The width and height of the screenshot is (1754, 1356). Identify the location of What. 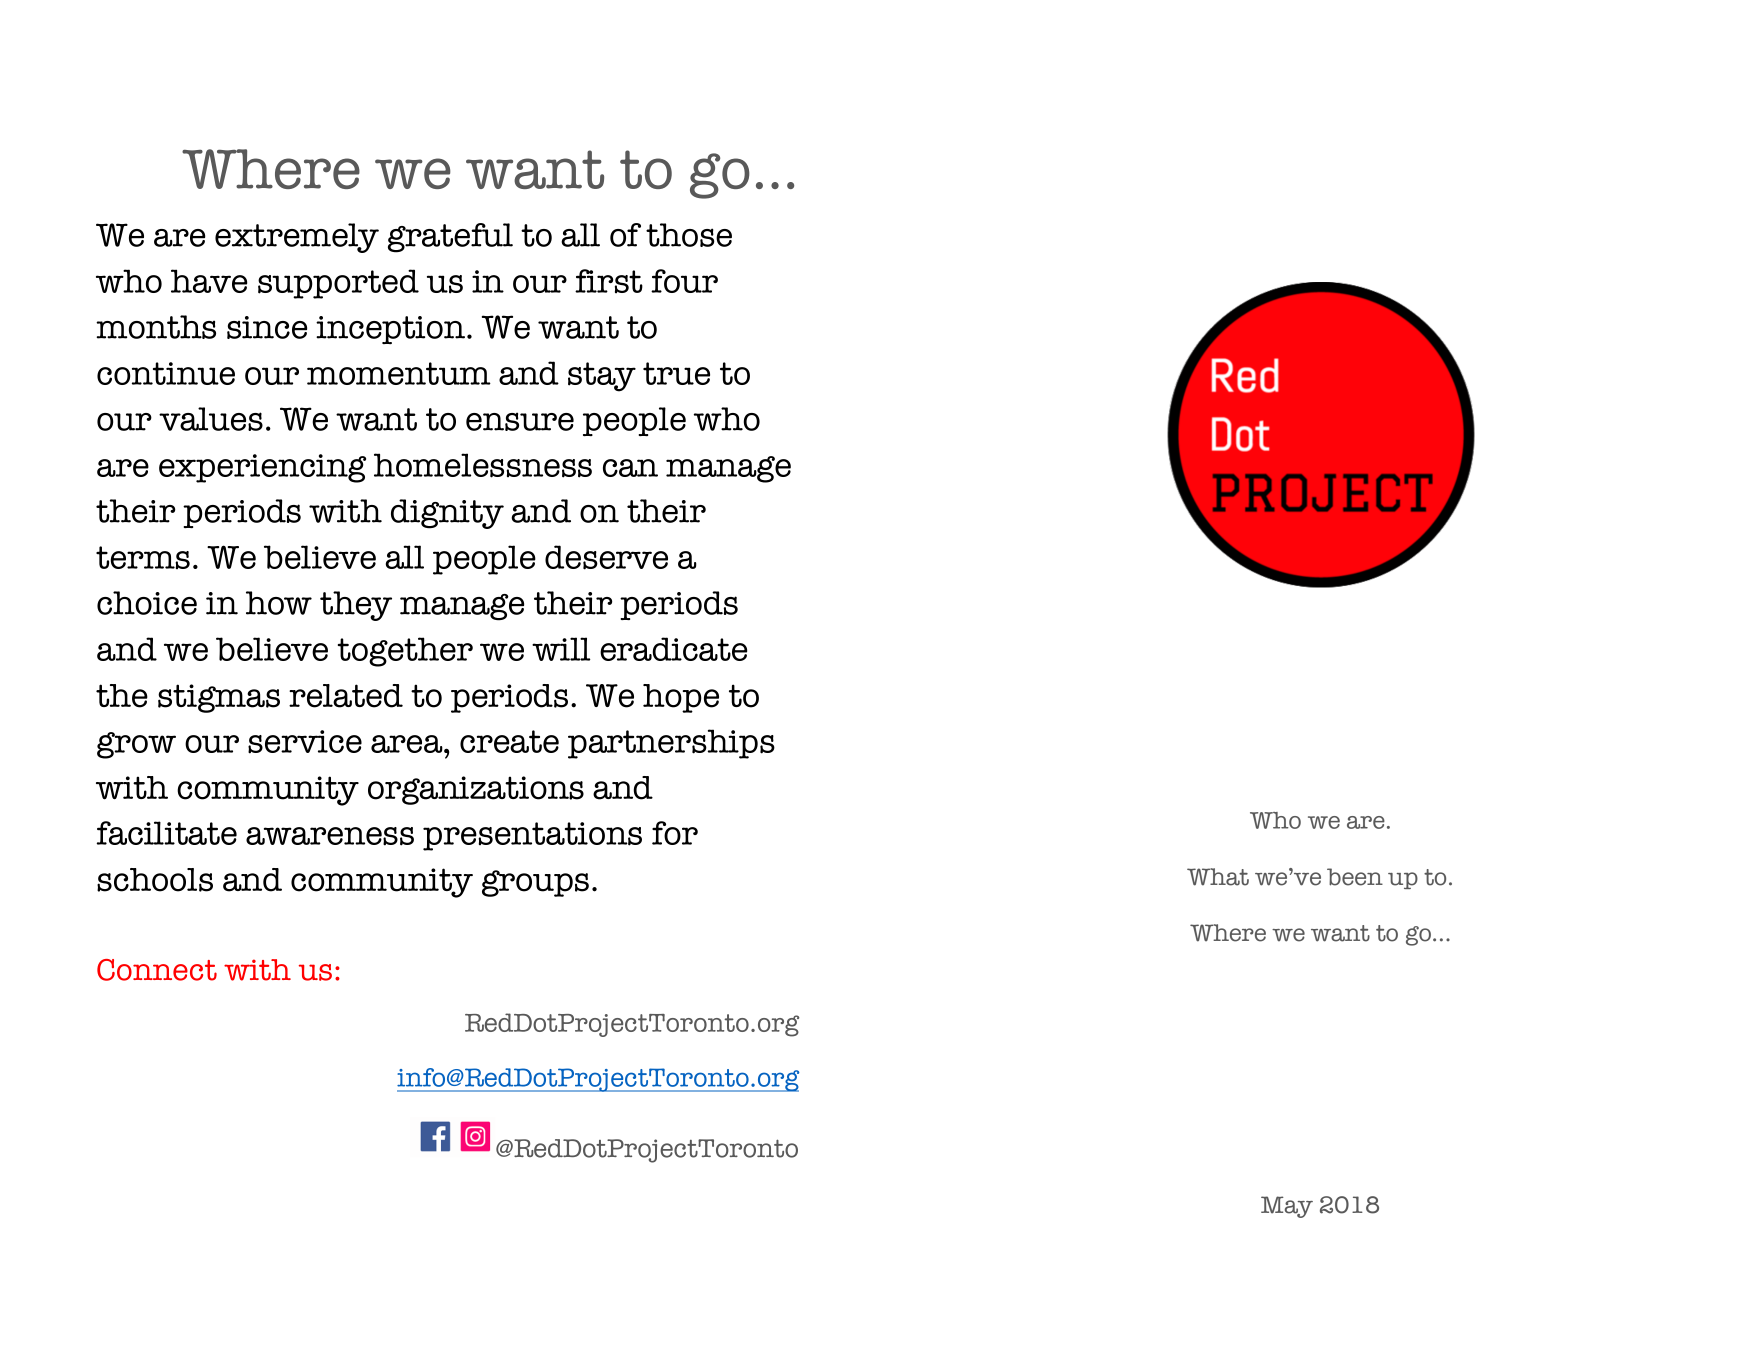
(1218, 877).
